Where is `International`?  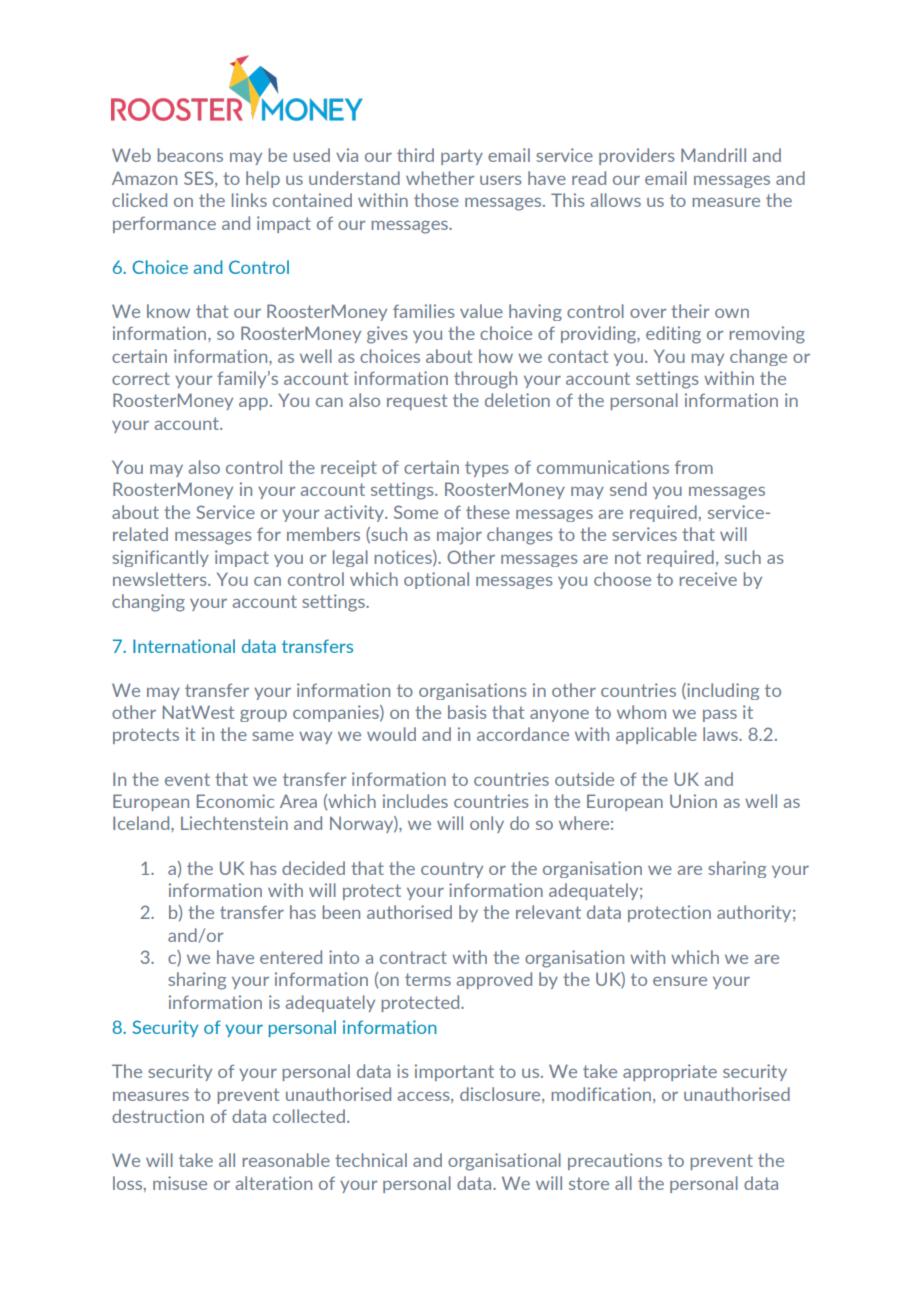 International is located at coordinates (184, 646).
